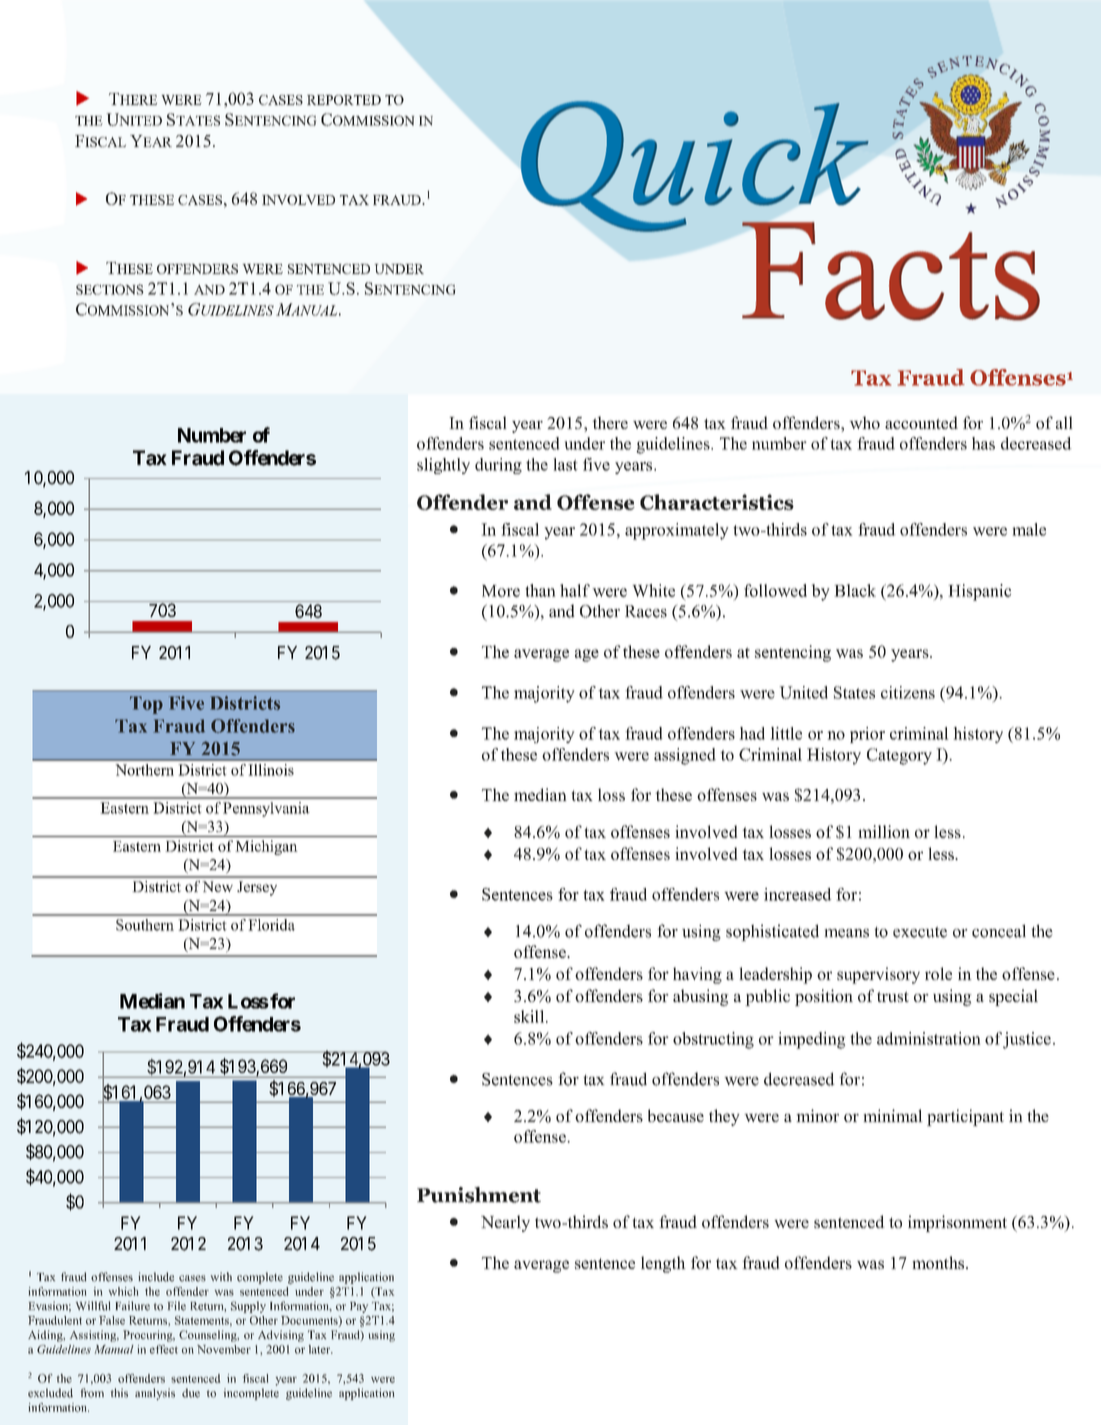 This image has height=1425, width=1101. What do you see at coordinates (921, 422) in the image?
I see `accounted` at bounding box center [921, 422].
